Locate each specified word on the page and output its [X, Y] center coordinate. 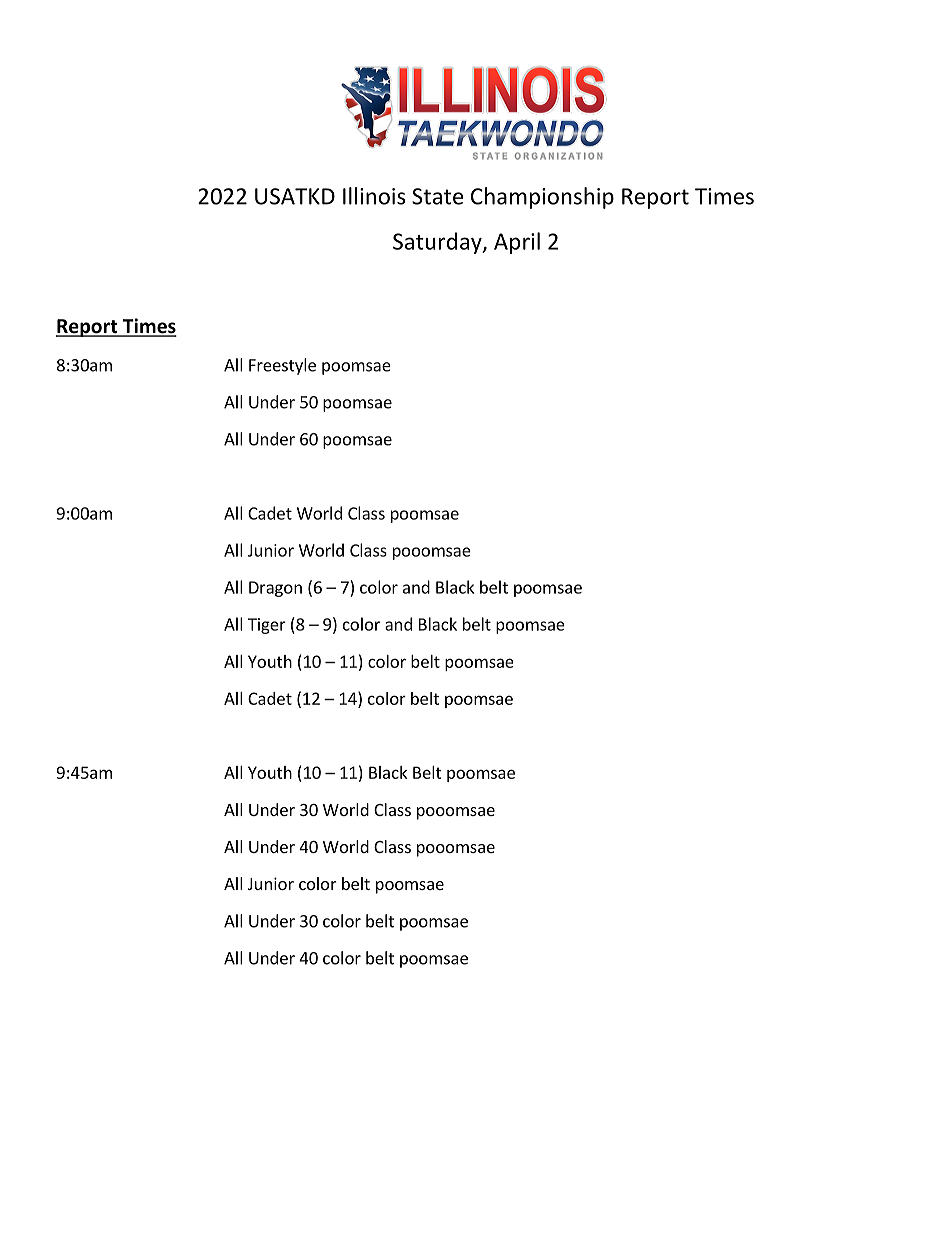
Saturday [438, 243]
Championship [542, 198]
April [517, 243]
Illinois [374, 196]
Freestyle [282, 366]
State [437, 196]
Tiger [267, 626]
